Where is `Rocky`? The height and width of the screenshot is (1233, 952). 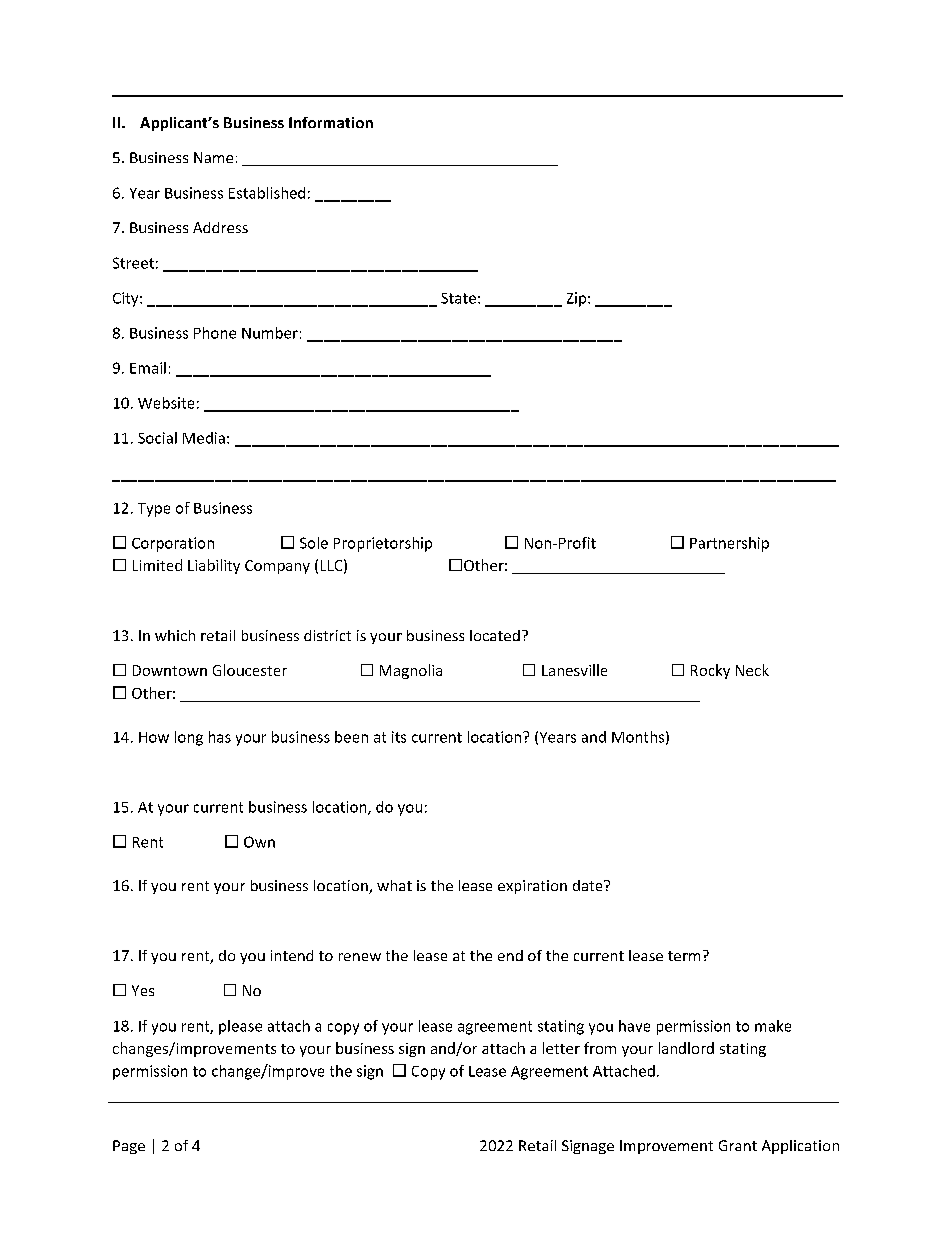 Rocky is located at coordinates (710, 671).
